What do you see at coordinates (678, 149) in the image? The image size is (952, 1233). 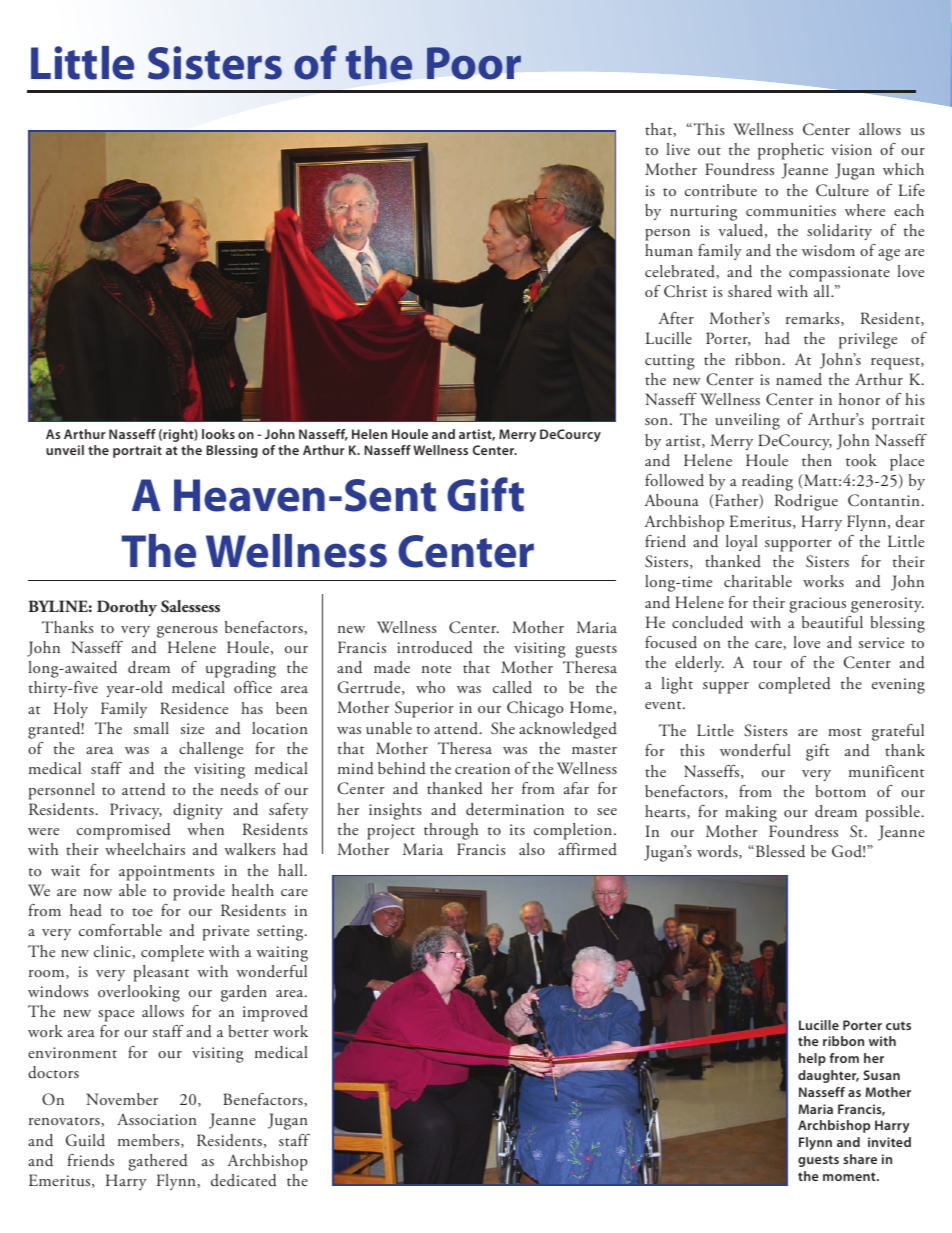 I see `live` at bounding box center [678, 149].
